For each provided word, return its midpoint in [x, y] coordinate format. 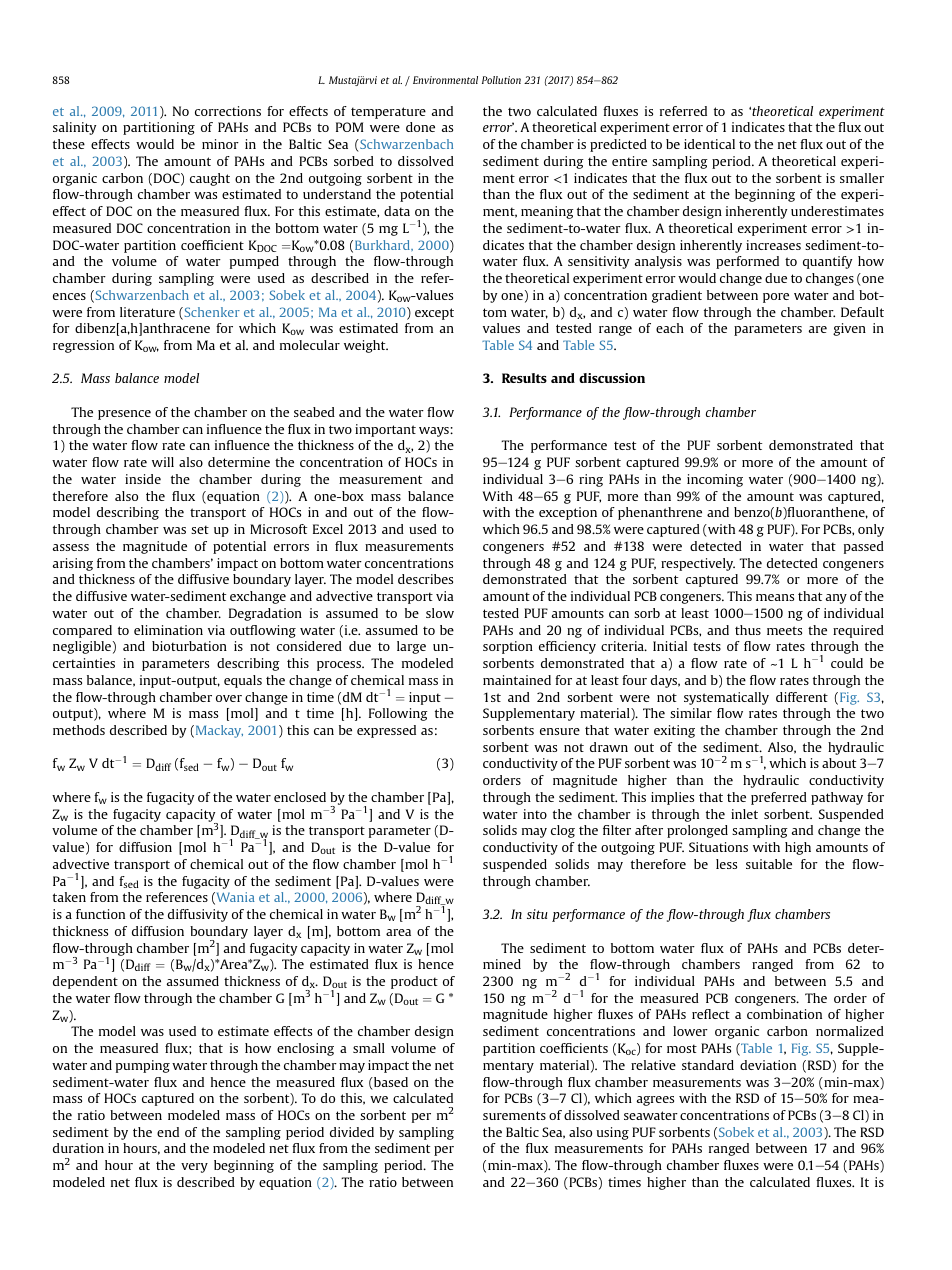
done [420, 127]
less [726, 864]
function [100, 914]
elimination [168, 630]
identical [709, 144]
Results [524, 378]
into [535, 814]
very [194, 1168]
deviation [768, 1065]
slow [440, 613]
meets [784, 630]
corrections [228, 111]
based [390, 1083]
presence [124, 415]
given [849, 329]
